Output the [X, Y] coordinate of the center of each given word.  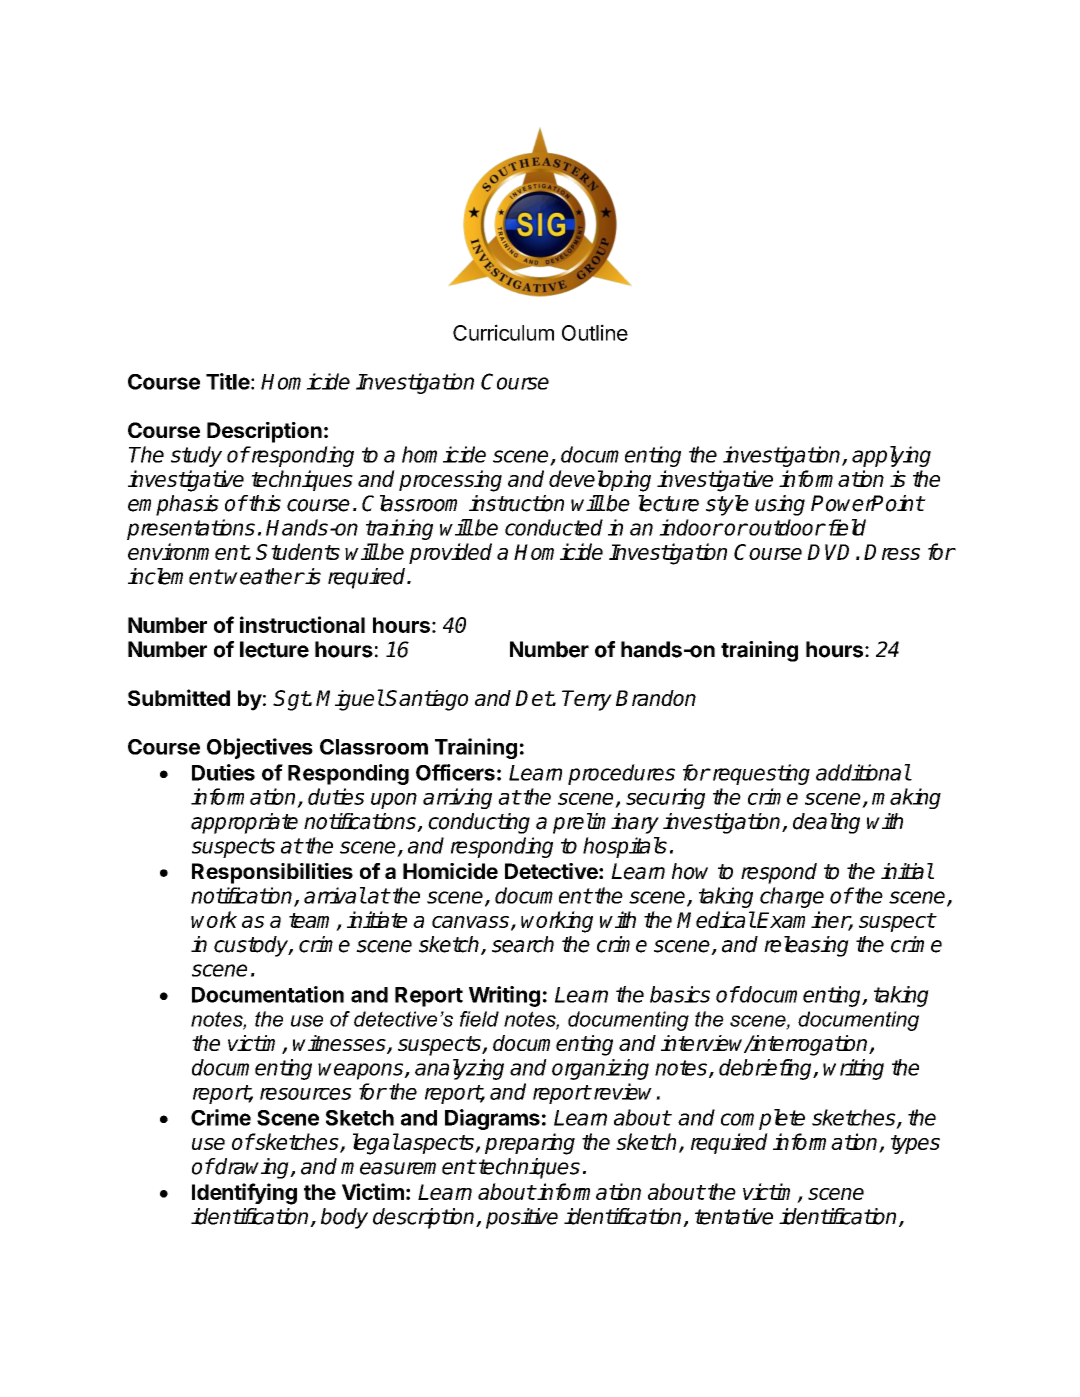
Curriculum [503, 332]
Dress [892, 552]
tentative [734, 1216]
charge [792, 897]
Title [228, 381]
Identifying [244, 1194]
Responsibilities [272, 873]
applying [891, 456]
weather [264, 576]
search [523, 944]
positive [522, 1218]
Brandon [656, 698]
